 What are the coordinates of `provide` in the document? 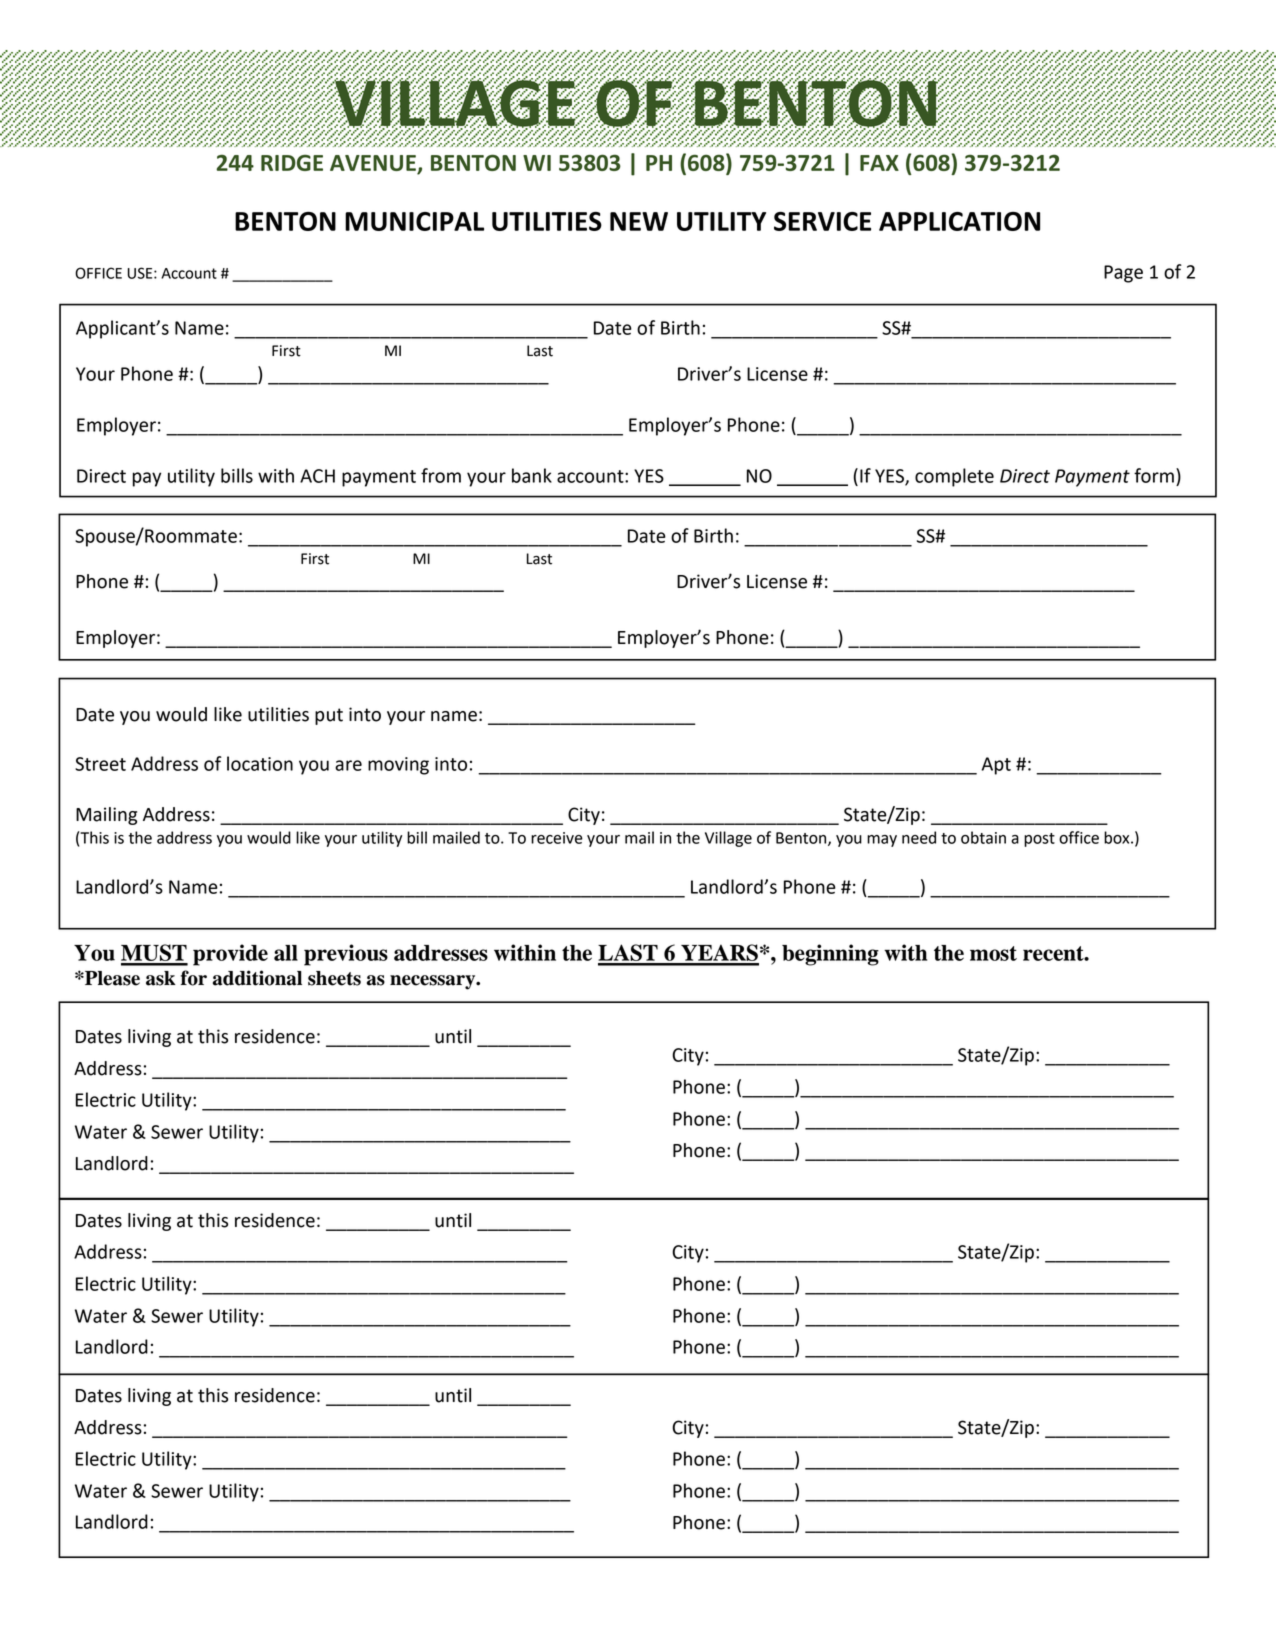 It's located at (230, 955).
